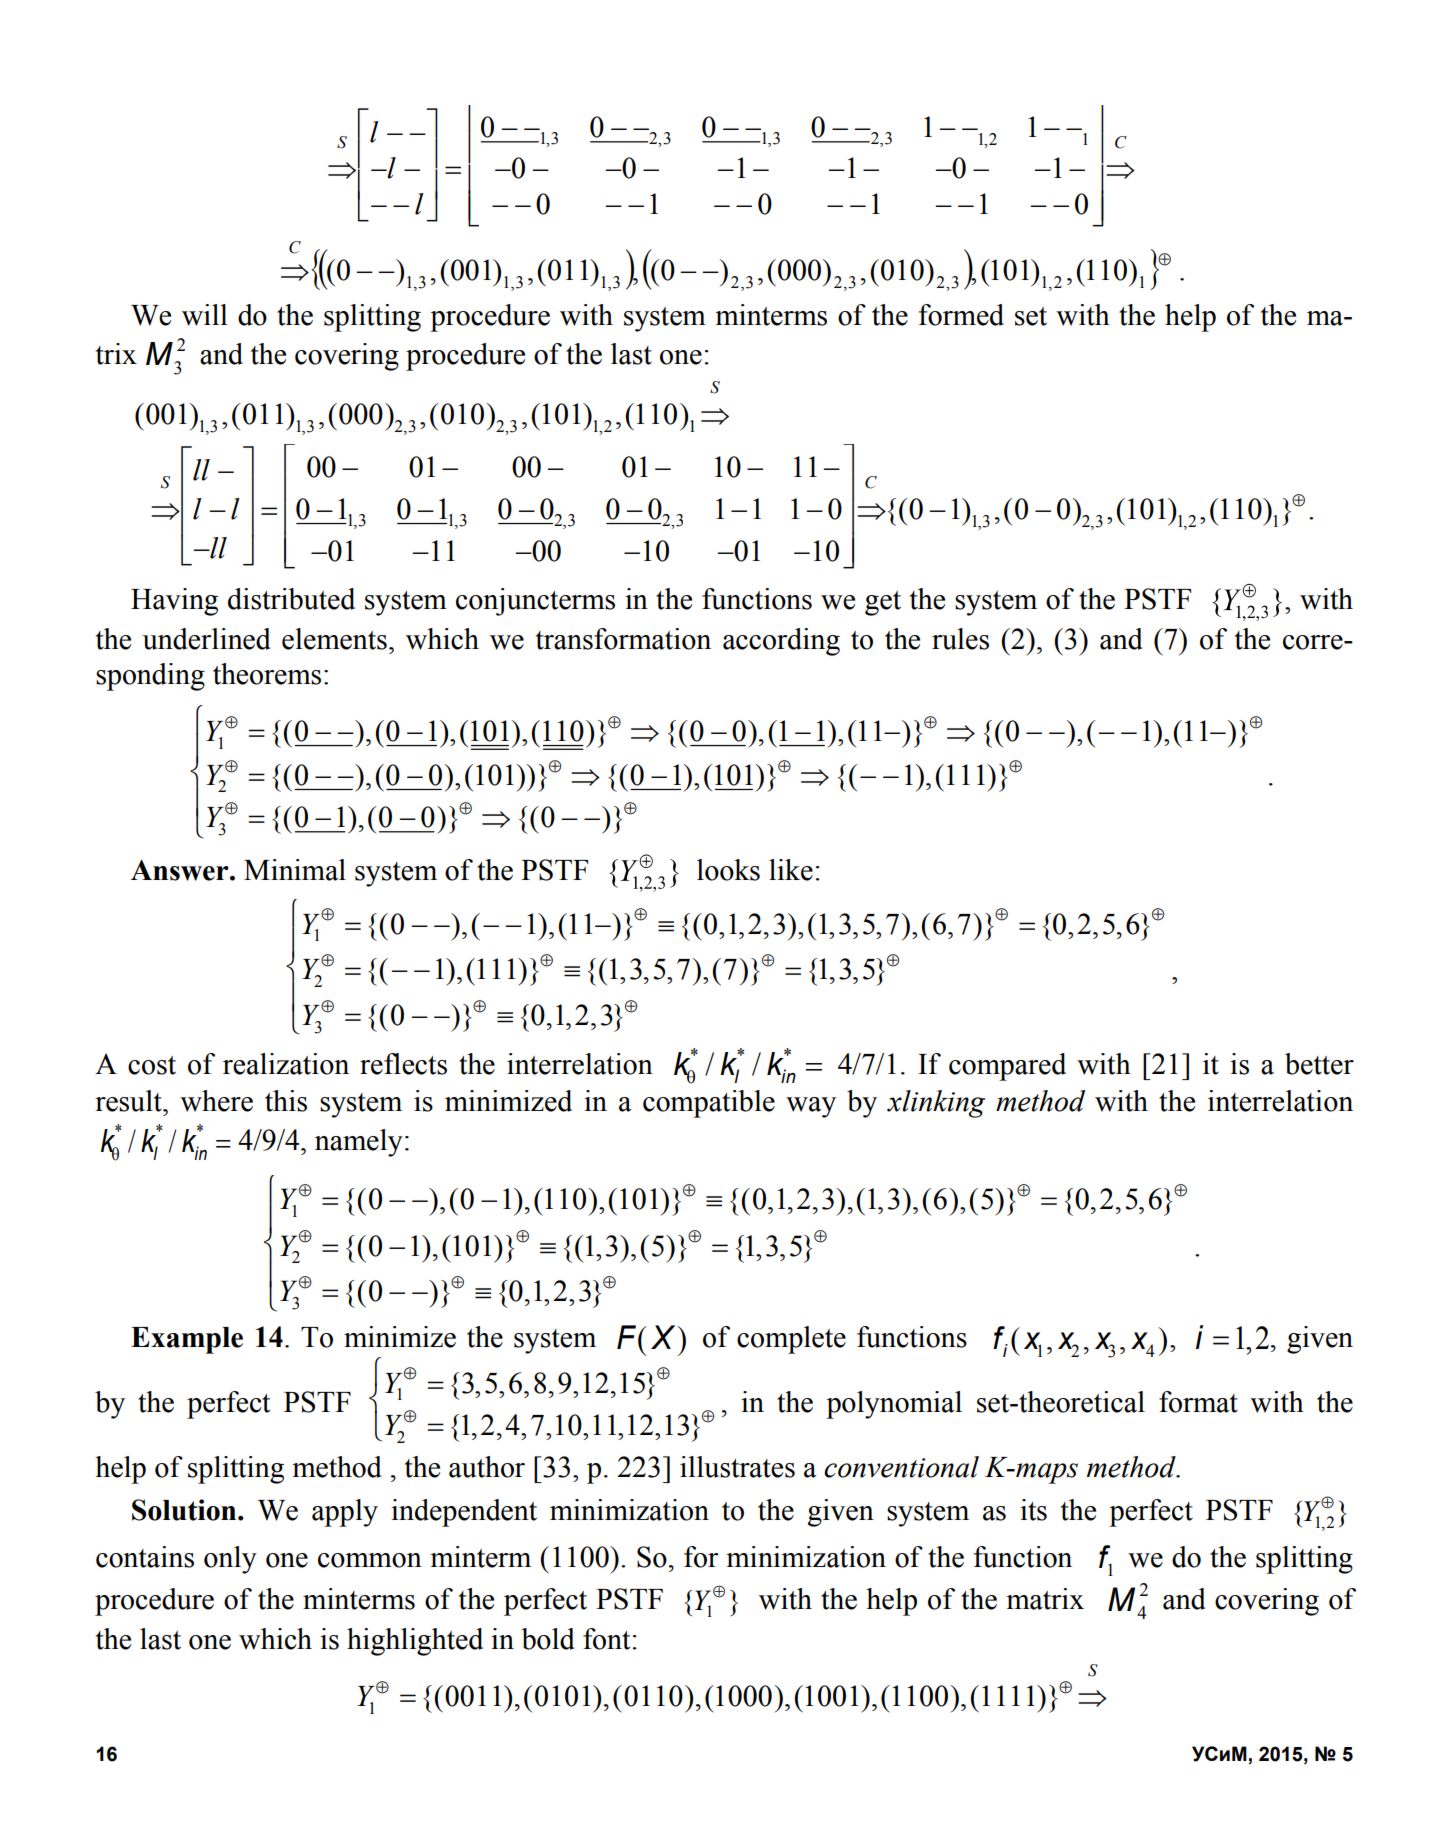 This screenshot has width=1448, height=1836. I want to click on will, so click(205, 315).
